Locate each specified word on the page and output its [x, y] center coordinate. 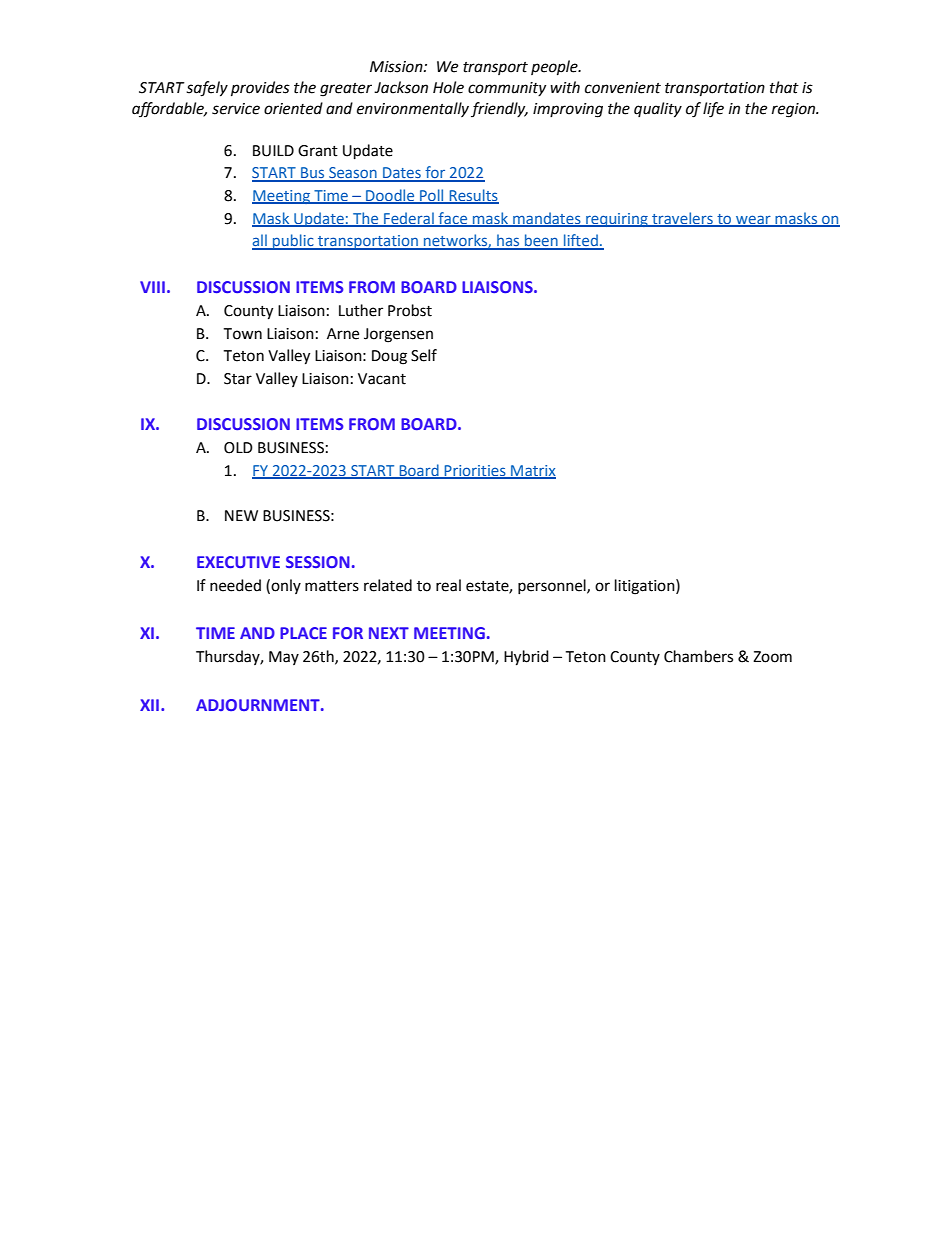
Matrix [532, 471]
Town [242, 334]
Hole [448, 87]
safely [207, 89]
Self [424, 355]
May [284, 658]
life [713, 110]
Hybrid [526, 658]
